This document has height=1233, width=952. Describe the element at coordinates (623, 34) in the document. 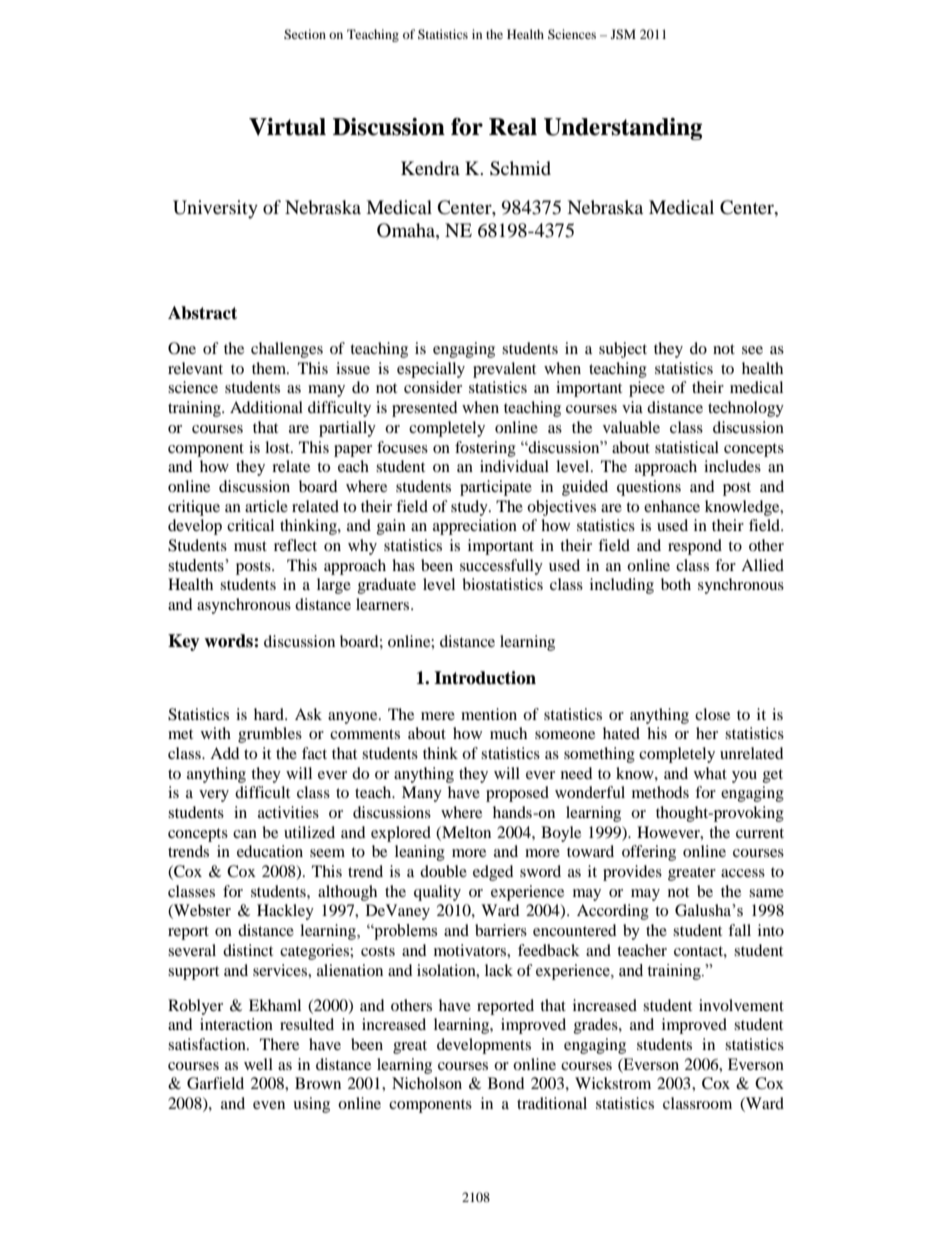

I see `JSM` at that location.
